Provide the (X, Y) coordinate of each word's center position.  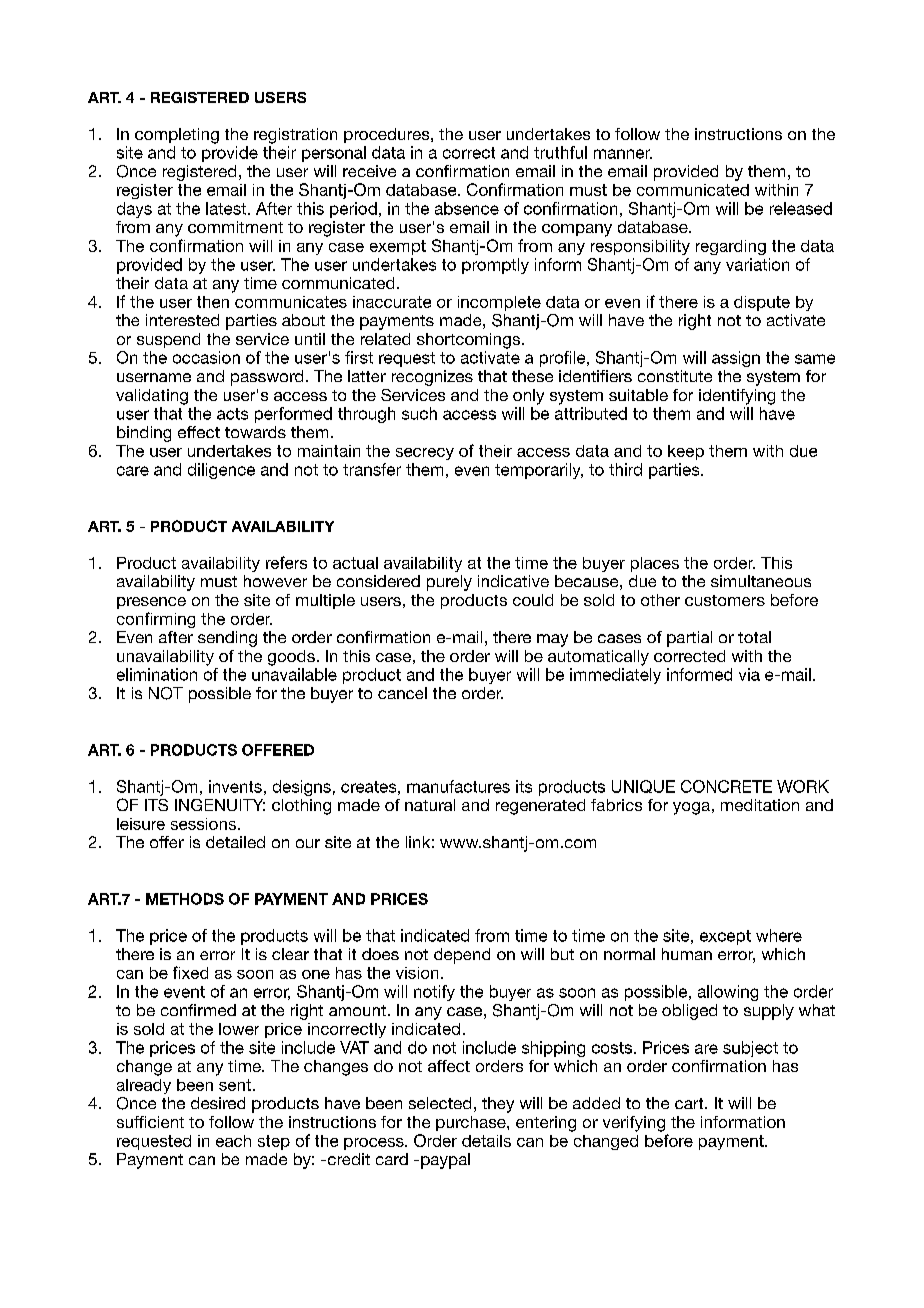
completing (177, 136)
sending (227, 639)
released (801, 208)
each (233, 1141)
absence (467, 208)
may (552, 640)
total (754, 637)
